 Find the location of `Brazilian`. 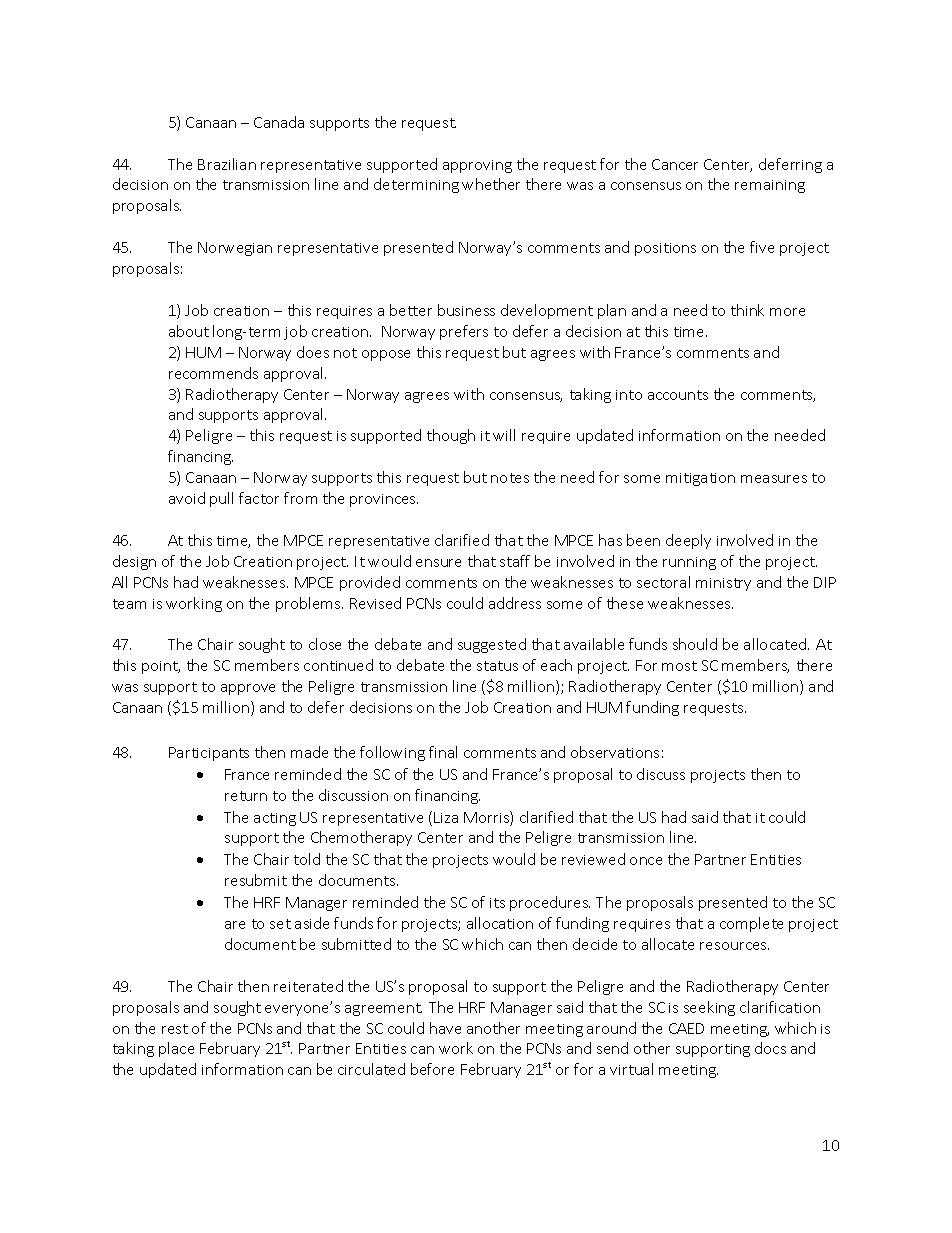

Brazilian is located at coordinates (227, 164).
